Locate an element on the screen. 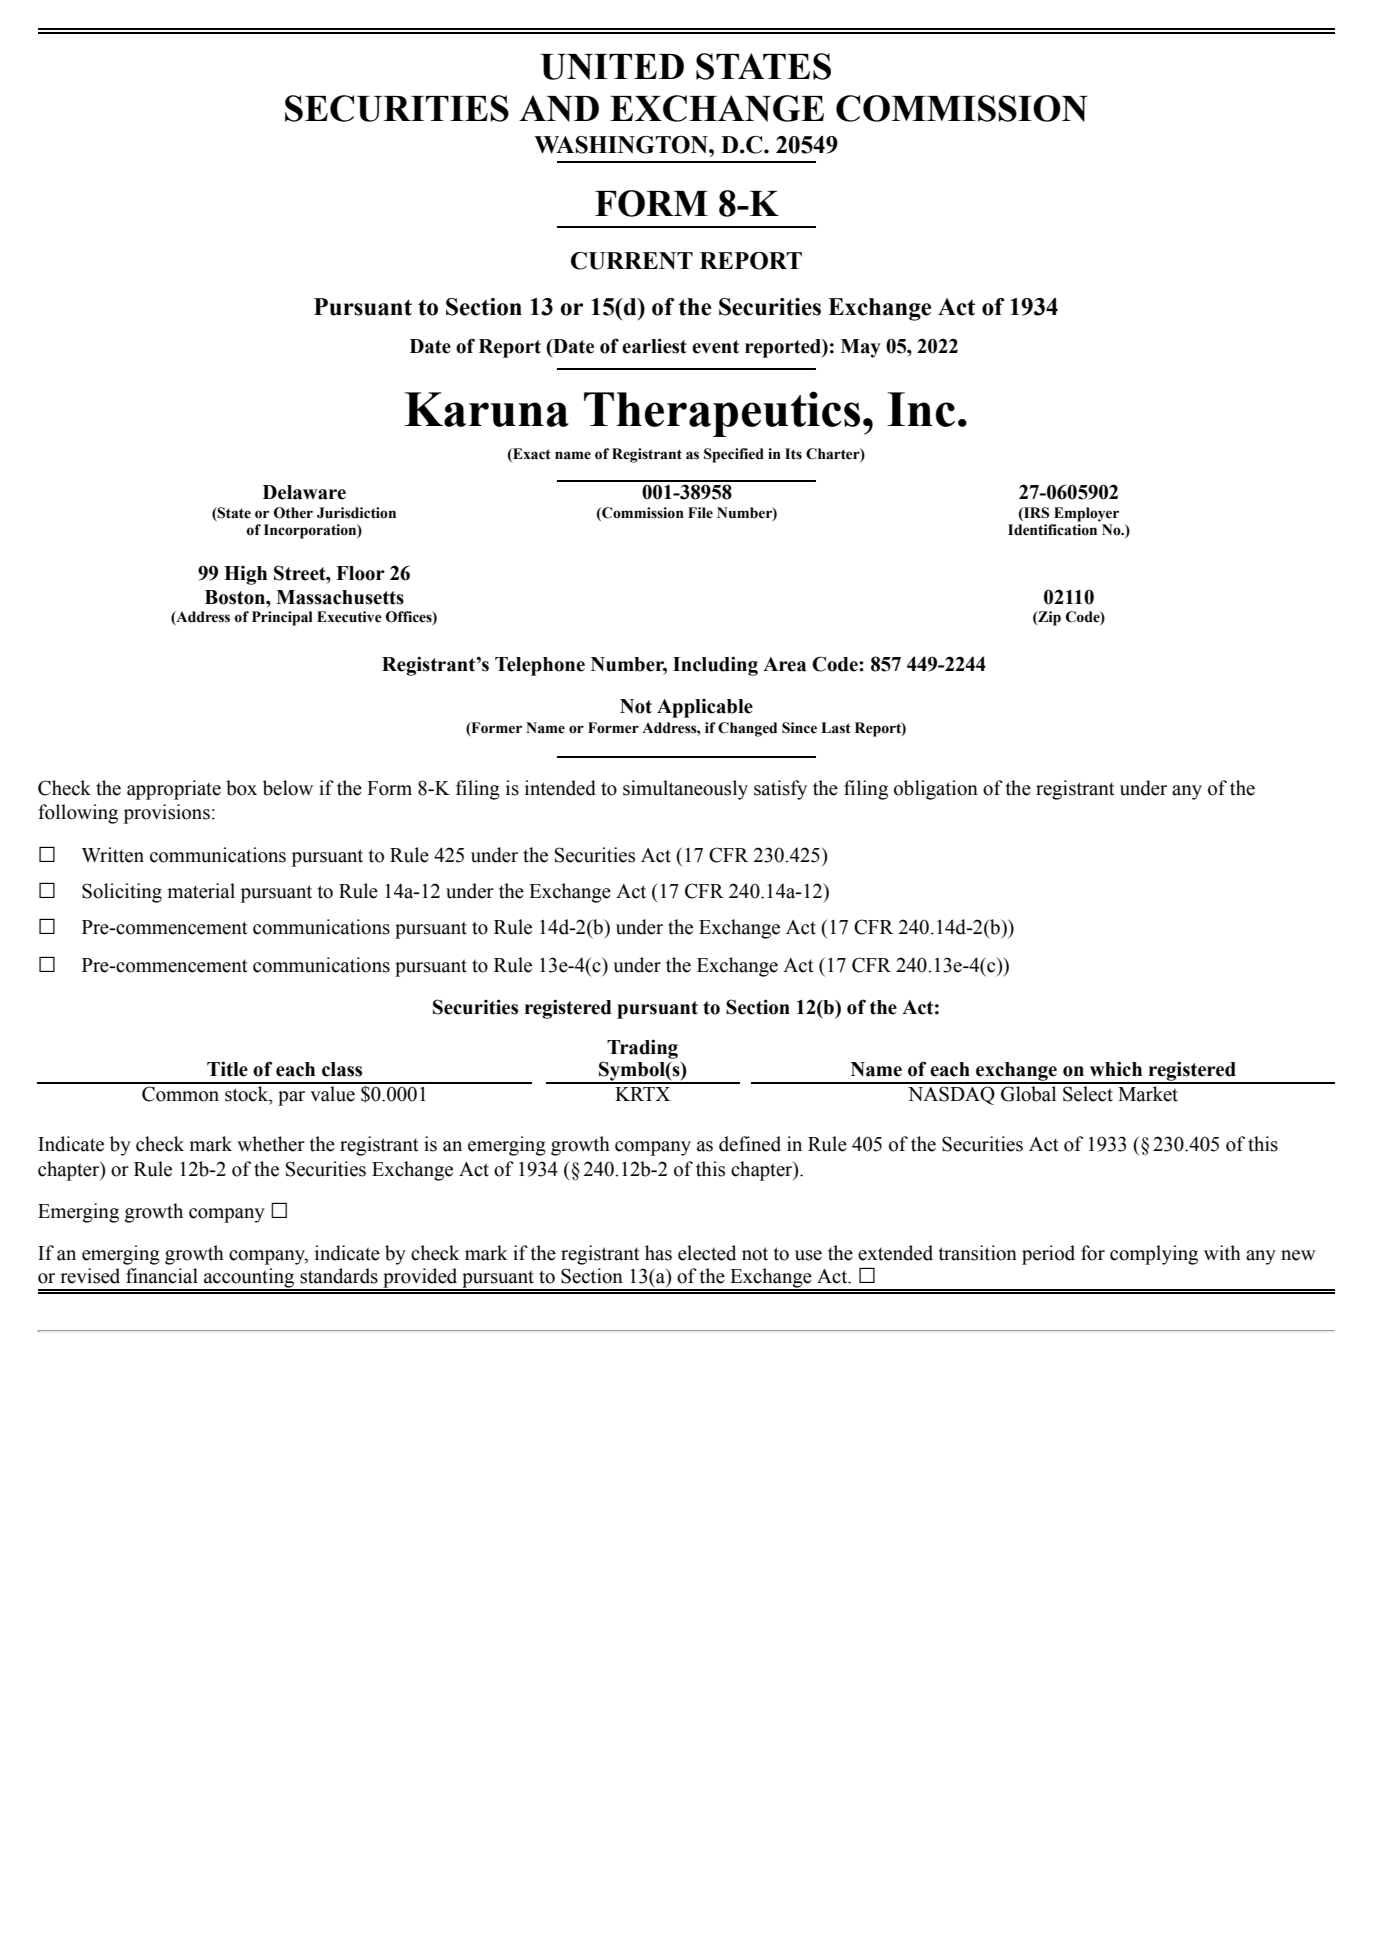 Image resolution: width=1374 pixels, height=1944 pixels. Principal is located at coordinates (282, 618).
